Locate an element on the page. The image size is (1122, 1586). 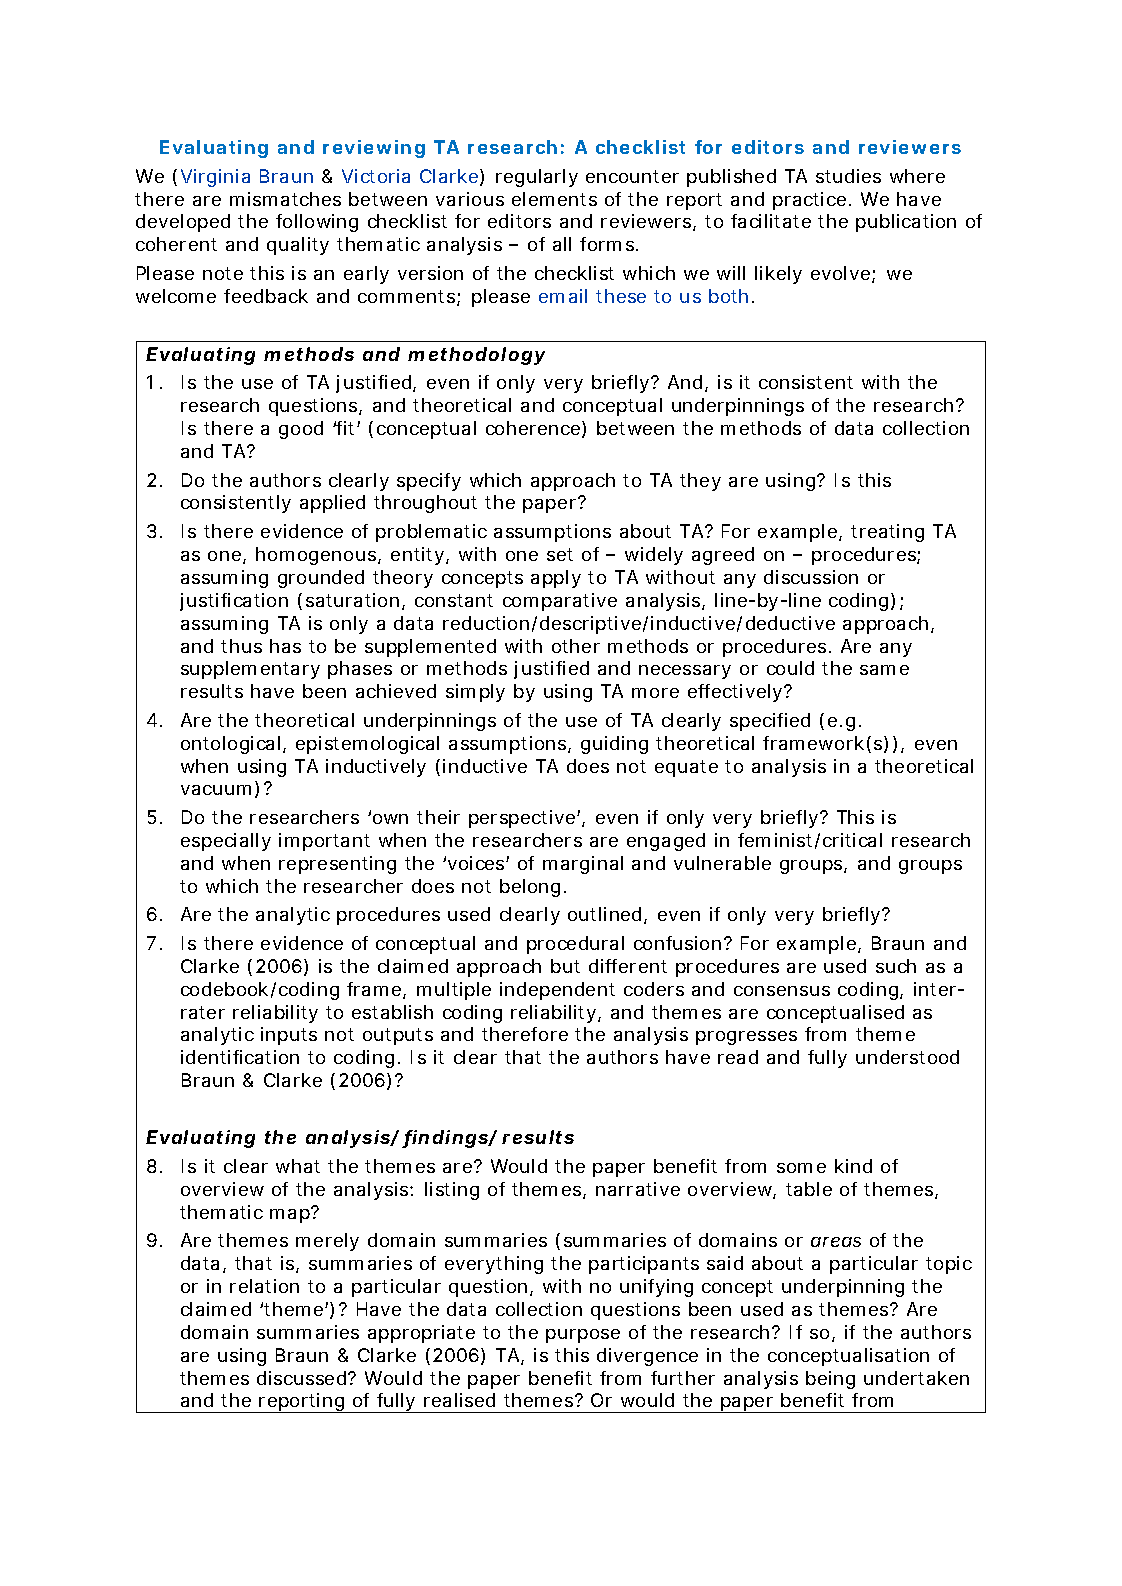
relation is located at coordinates (264, 1286).
